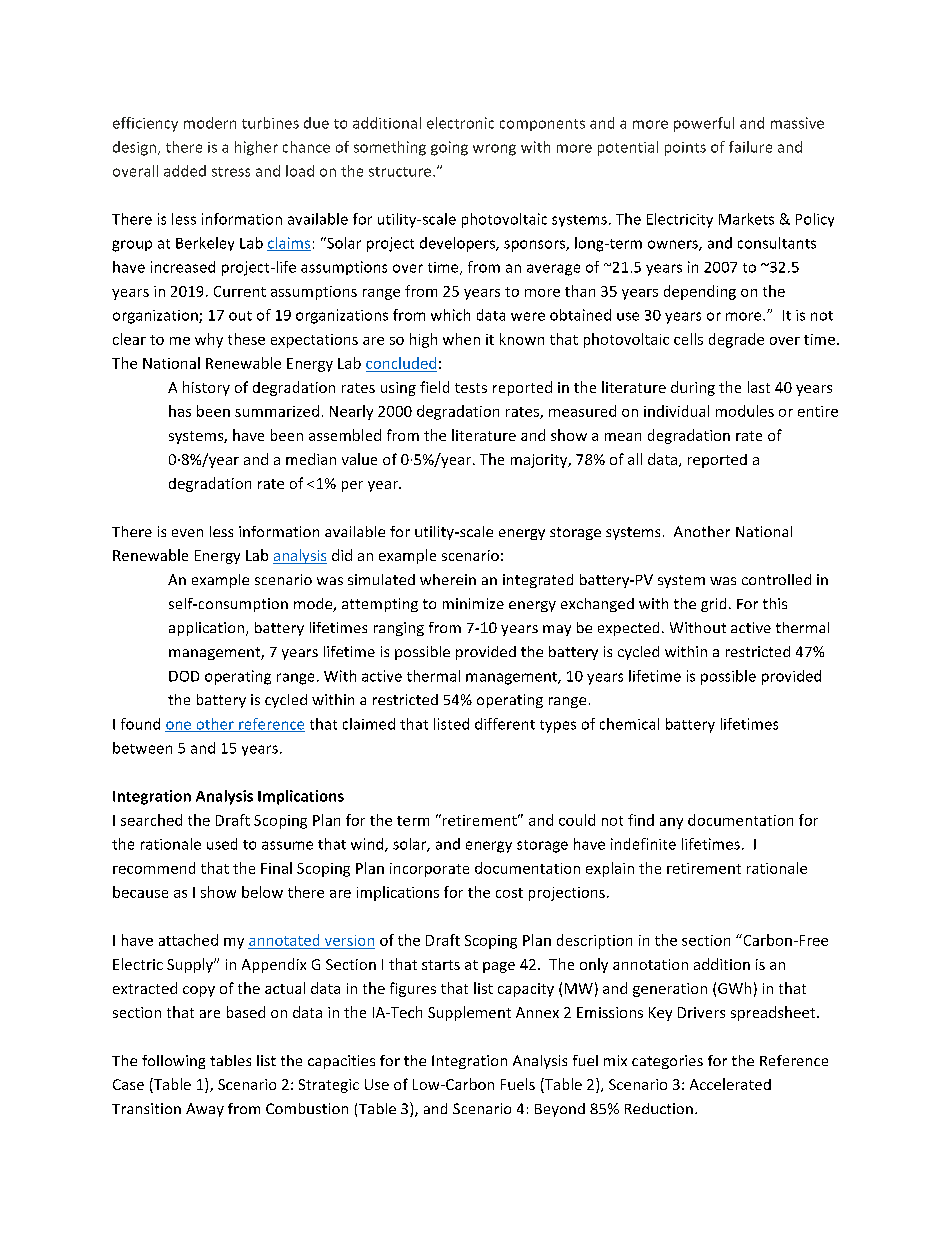 The height and width of the screenshot is (1233, 952). I want to click on Away, so click(205, 1110).
